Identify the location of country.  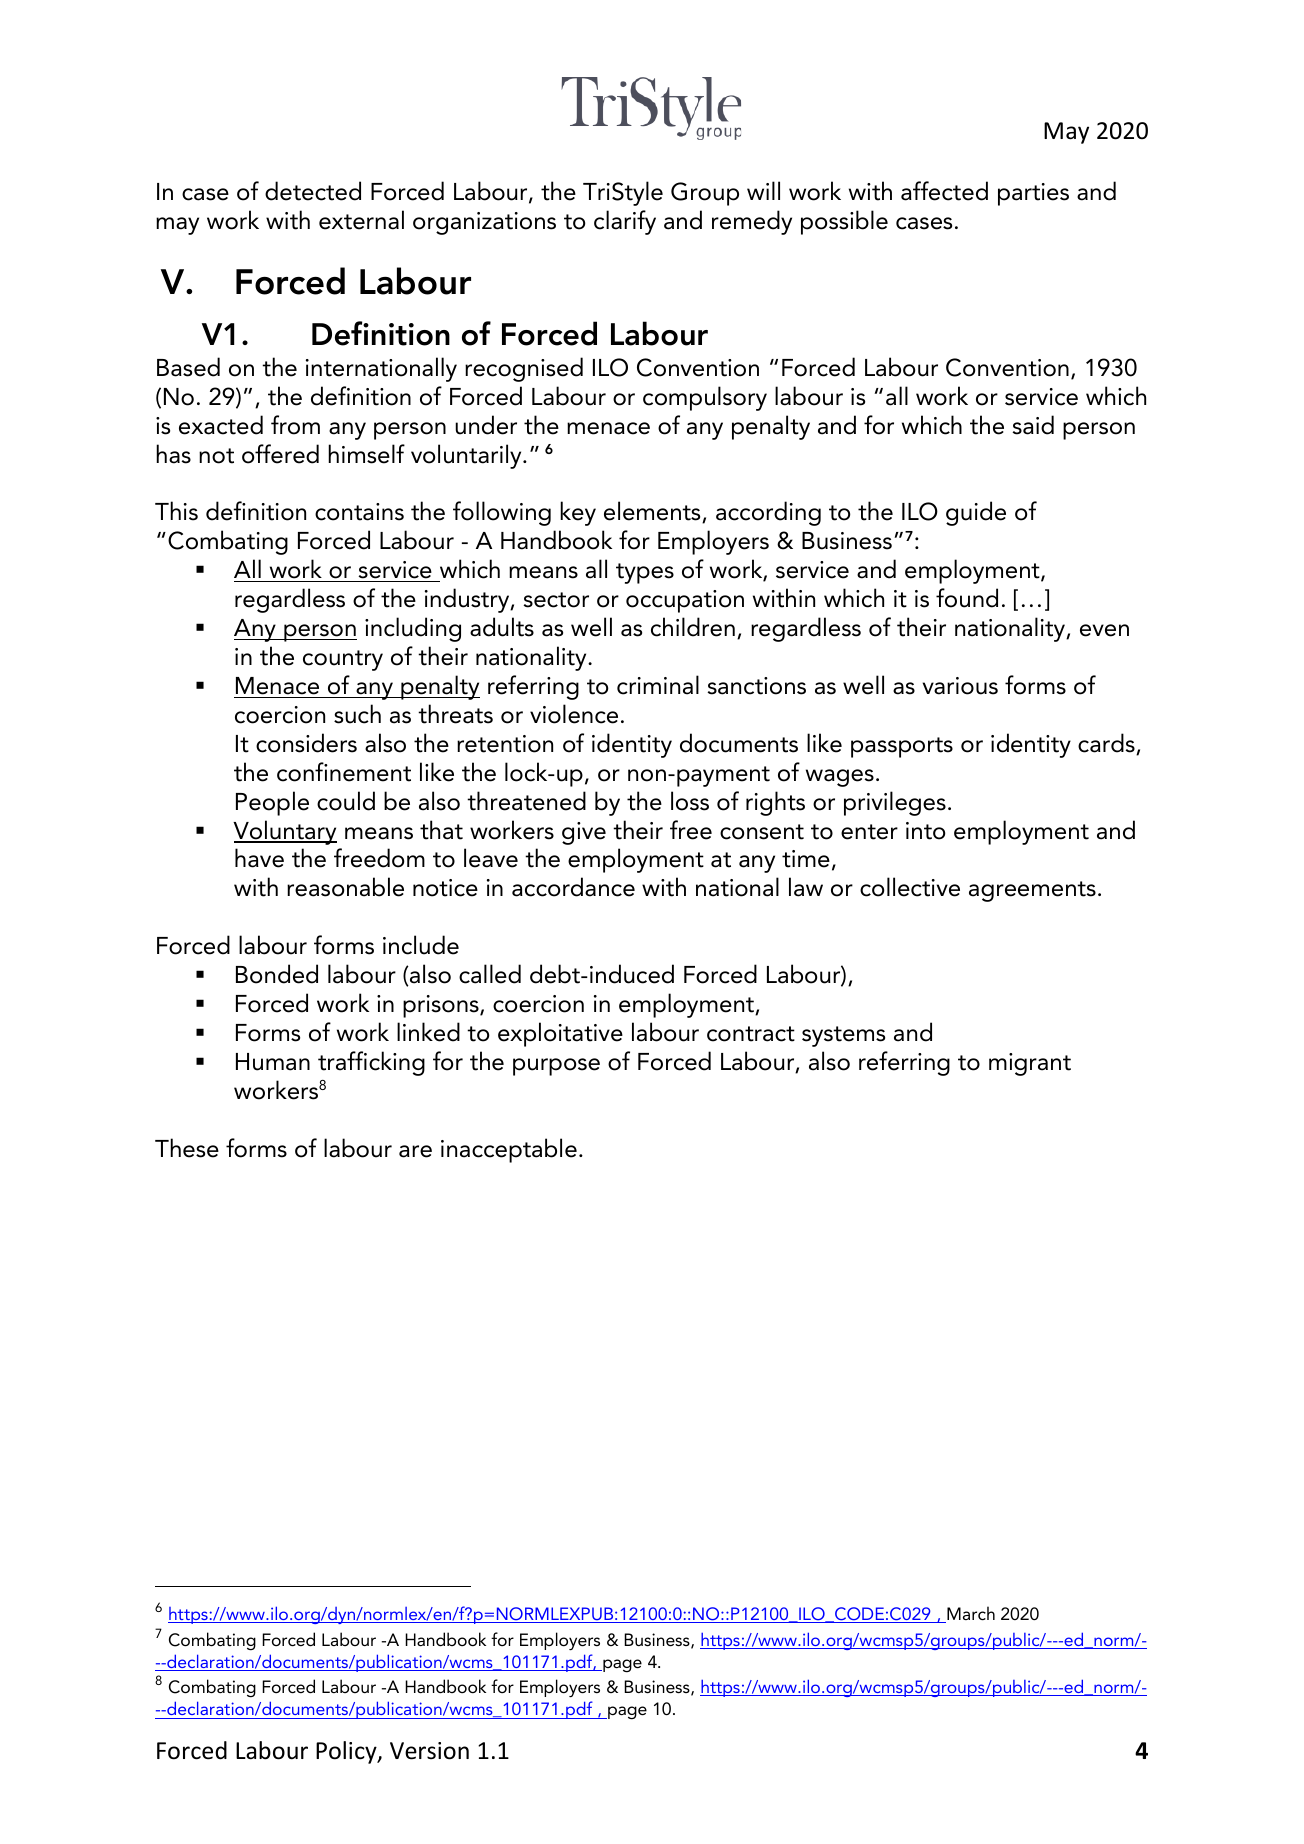
(343, 660).
